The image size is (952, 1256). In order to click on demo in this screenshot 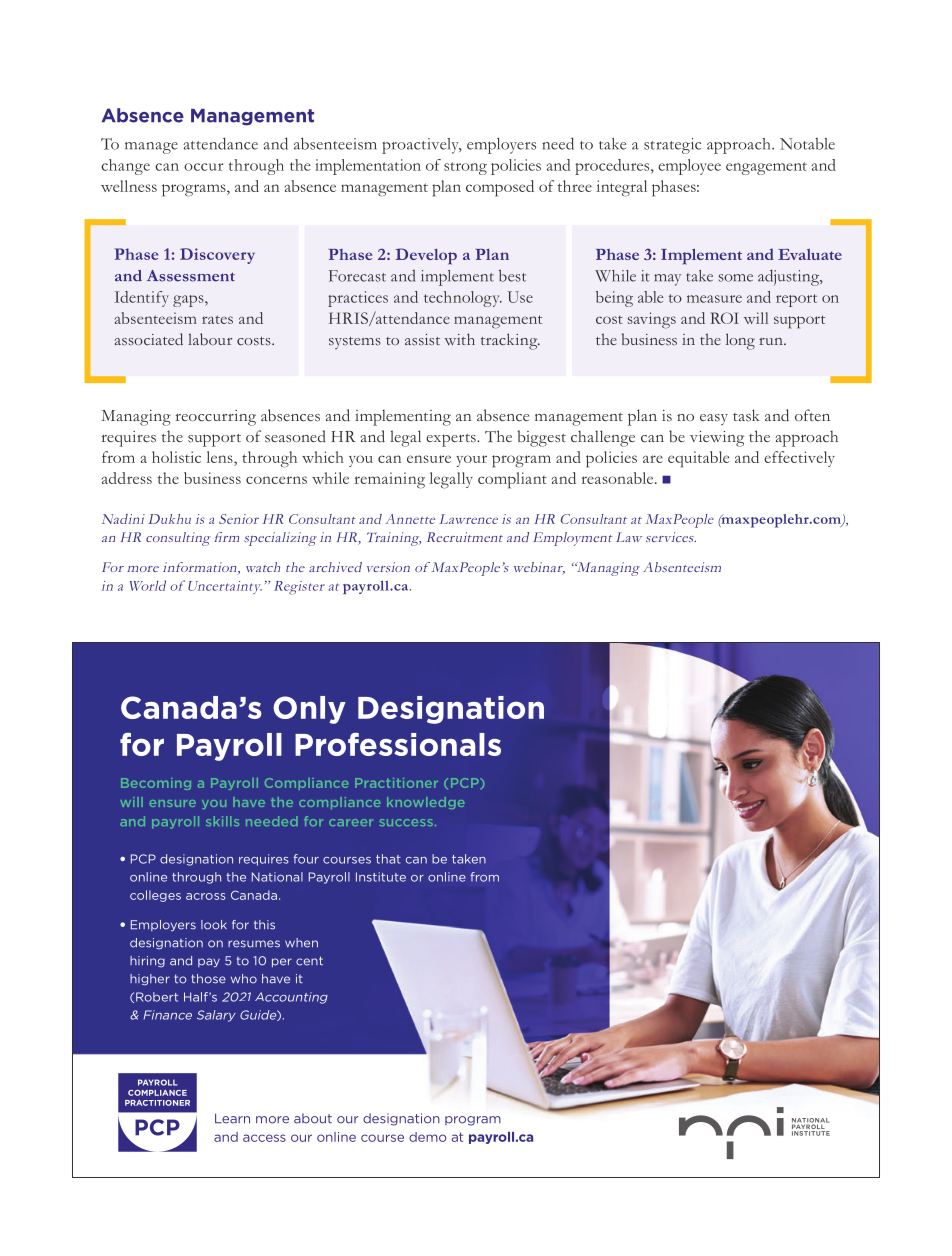, I will do `click(427, 1137)`.
